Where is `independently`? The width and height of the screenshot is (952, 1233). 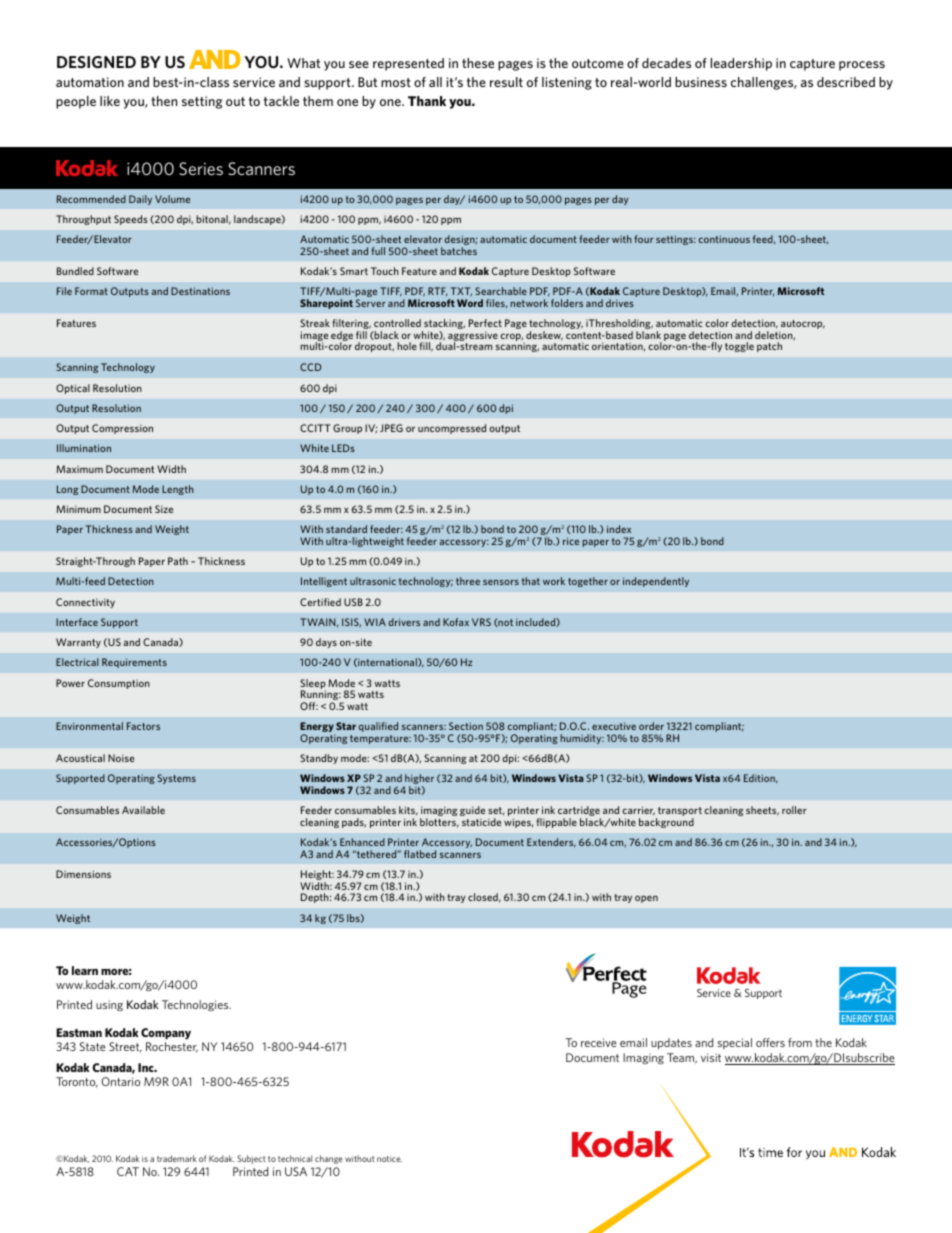 independently is located at coordinates (656, 582).
